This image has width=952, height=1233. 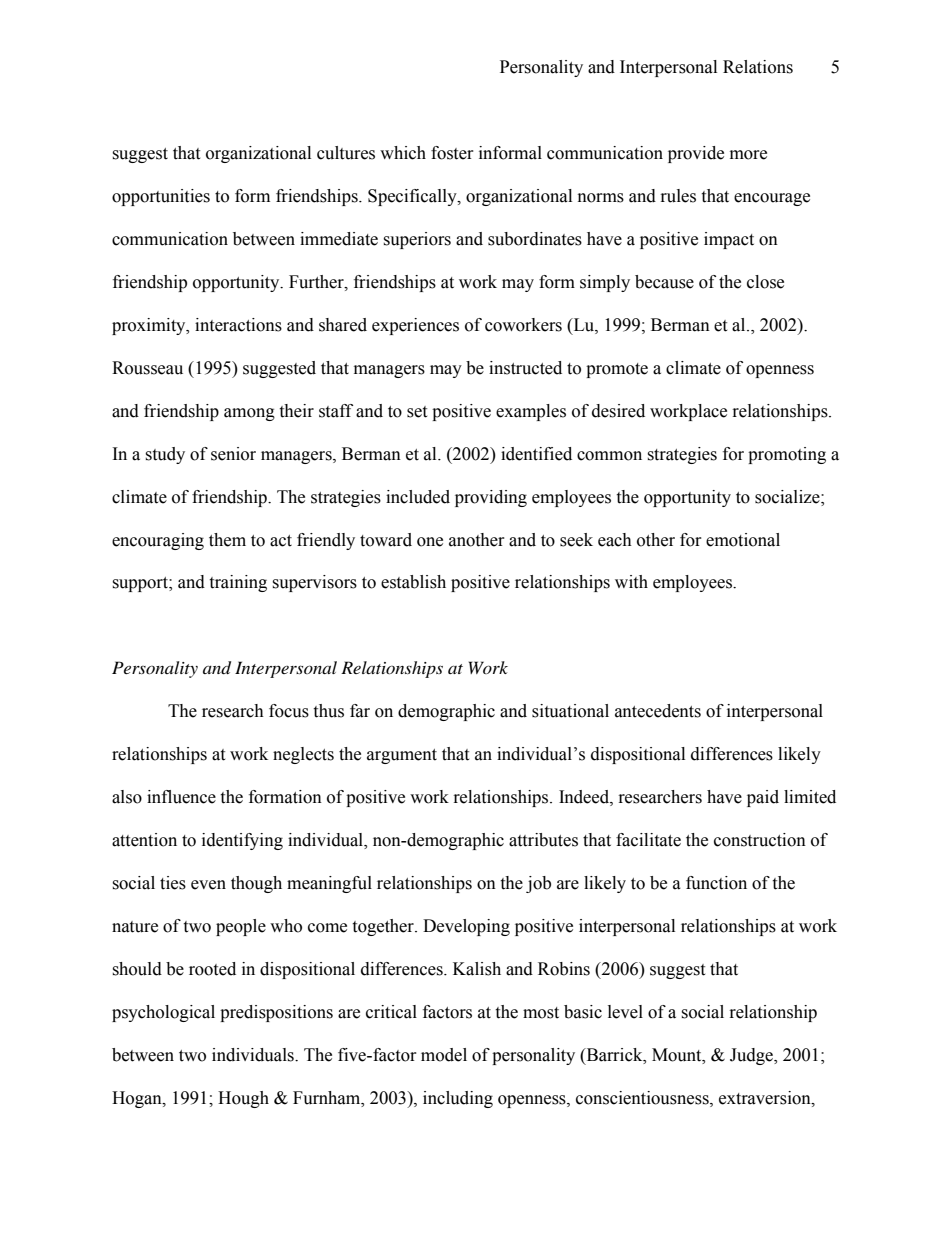 I want to click on Hogan, so click(x=138, y=1099).
